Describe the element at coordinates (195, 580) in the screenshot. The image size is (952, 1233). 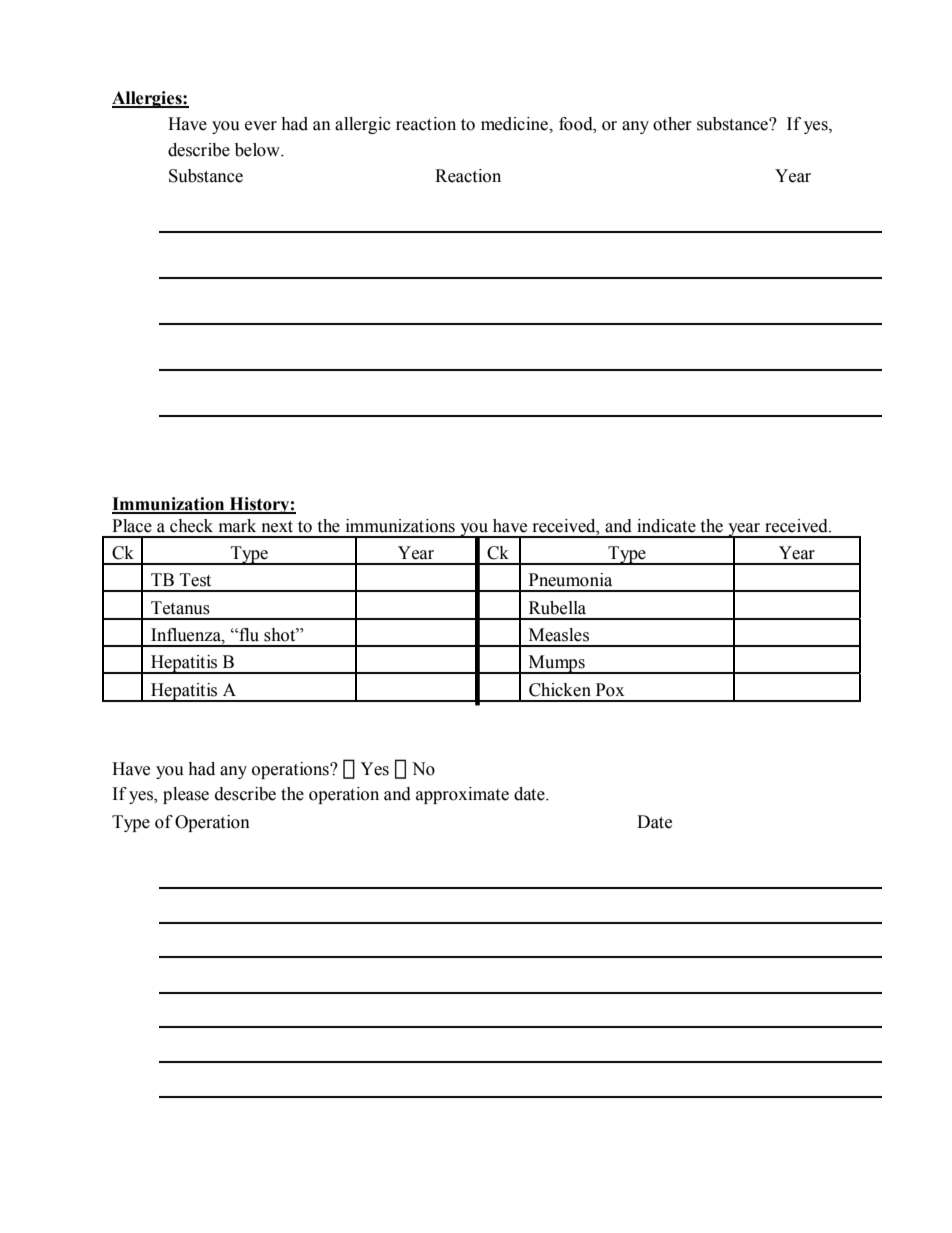
I see `Test` at that location.
